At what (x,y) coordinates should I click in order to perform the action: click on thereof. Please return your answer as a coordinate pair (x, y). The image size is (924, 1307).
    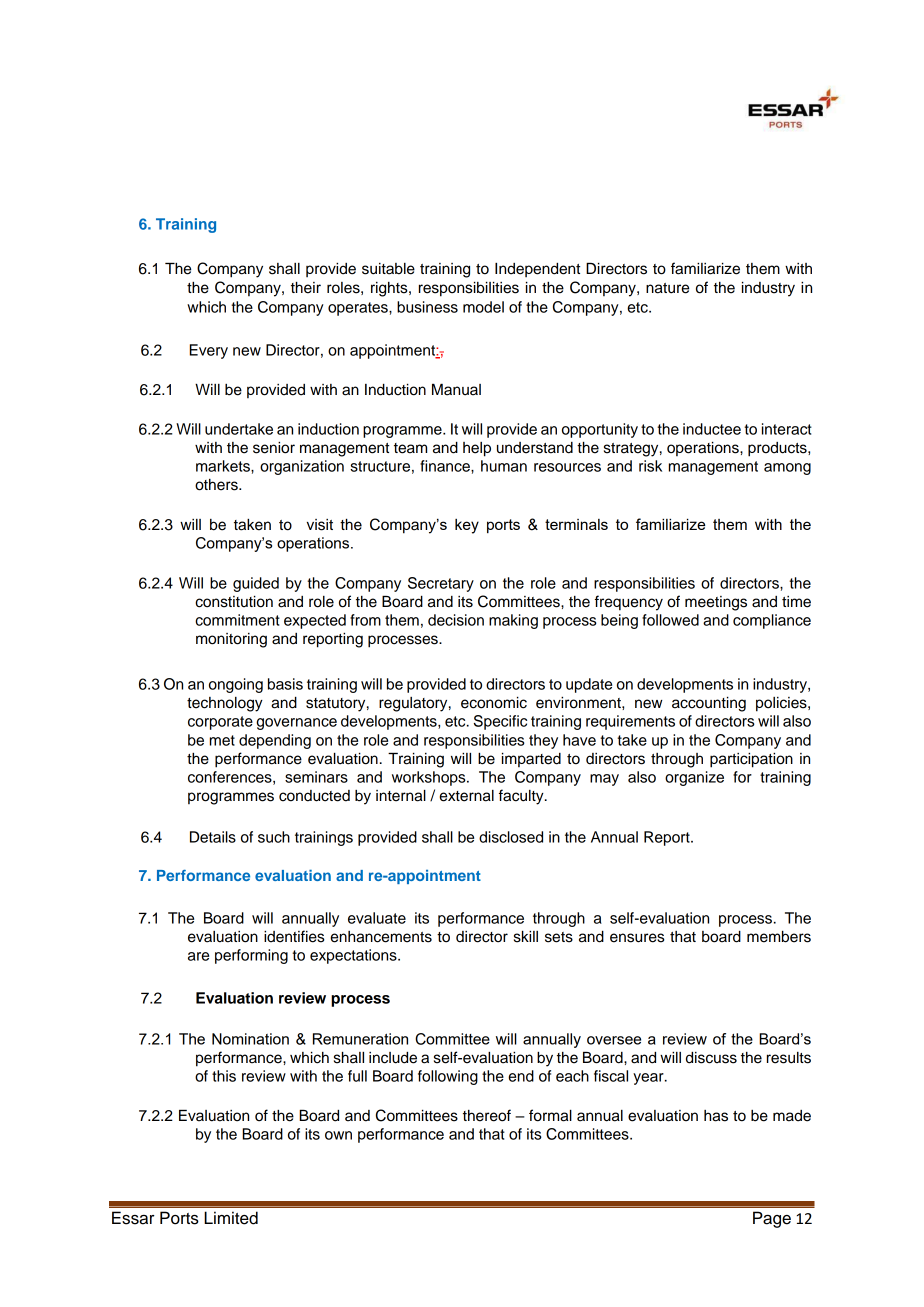
    Looking at the image, I should click on (487, 1115).
